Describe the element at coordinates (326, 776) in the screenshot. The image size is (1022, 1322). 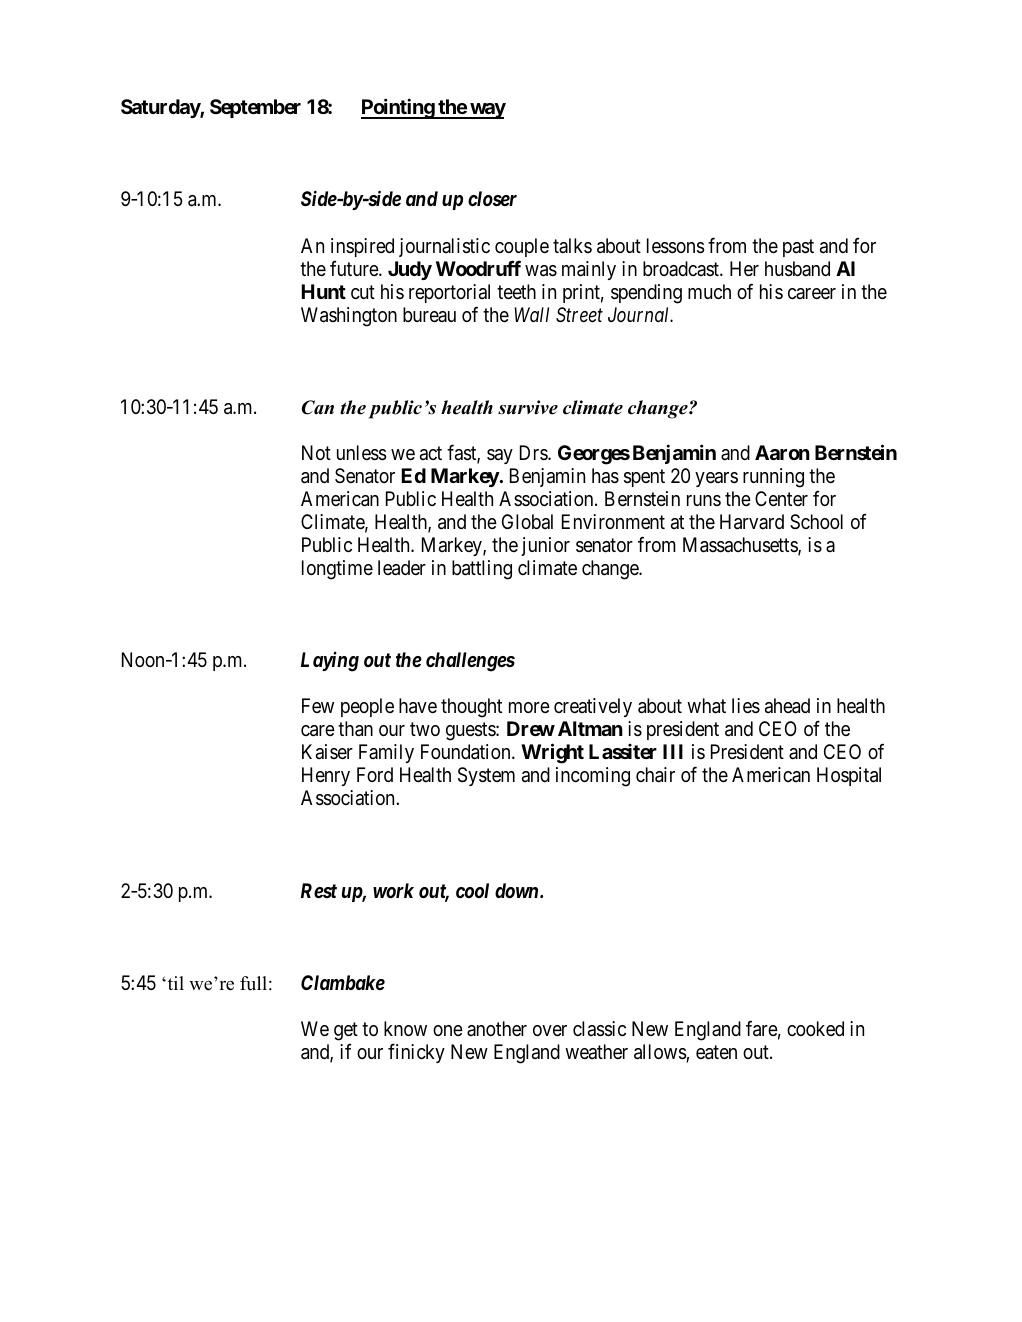
I see `Henry` at that location.
